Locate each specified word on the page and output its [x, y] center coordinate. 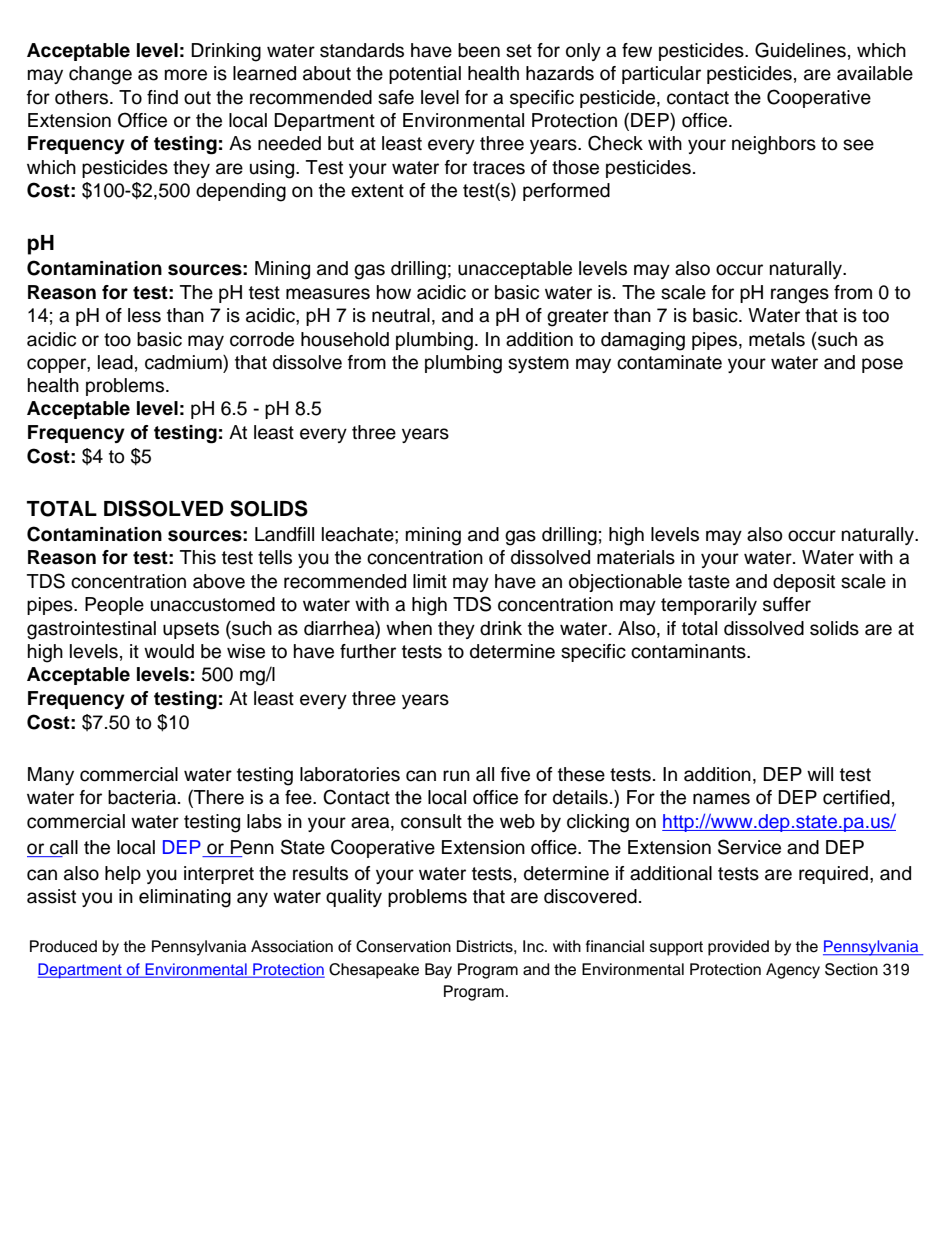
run [456, 776]
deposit [804, 583]
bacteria [143, 797]
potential [425, 75]
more [186, 75]
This [198, 557]
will [820, 774]
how [394, 292]
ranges [800, 296]
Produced [63, 946]
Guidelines [800, 50]
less [144, 315]
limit [430, 581]
